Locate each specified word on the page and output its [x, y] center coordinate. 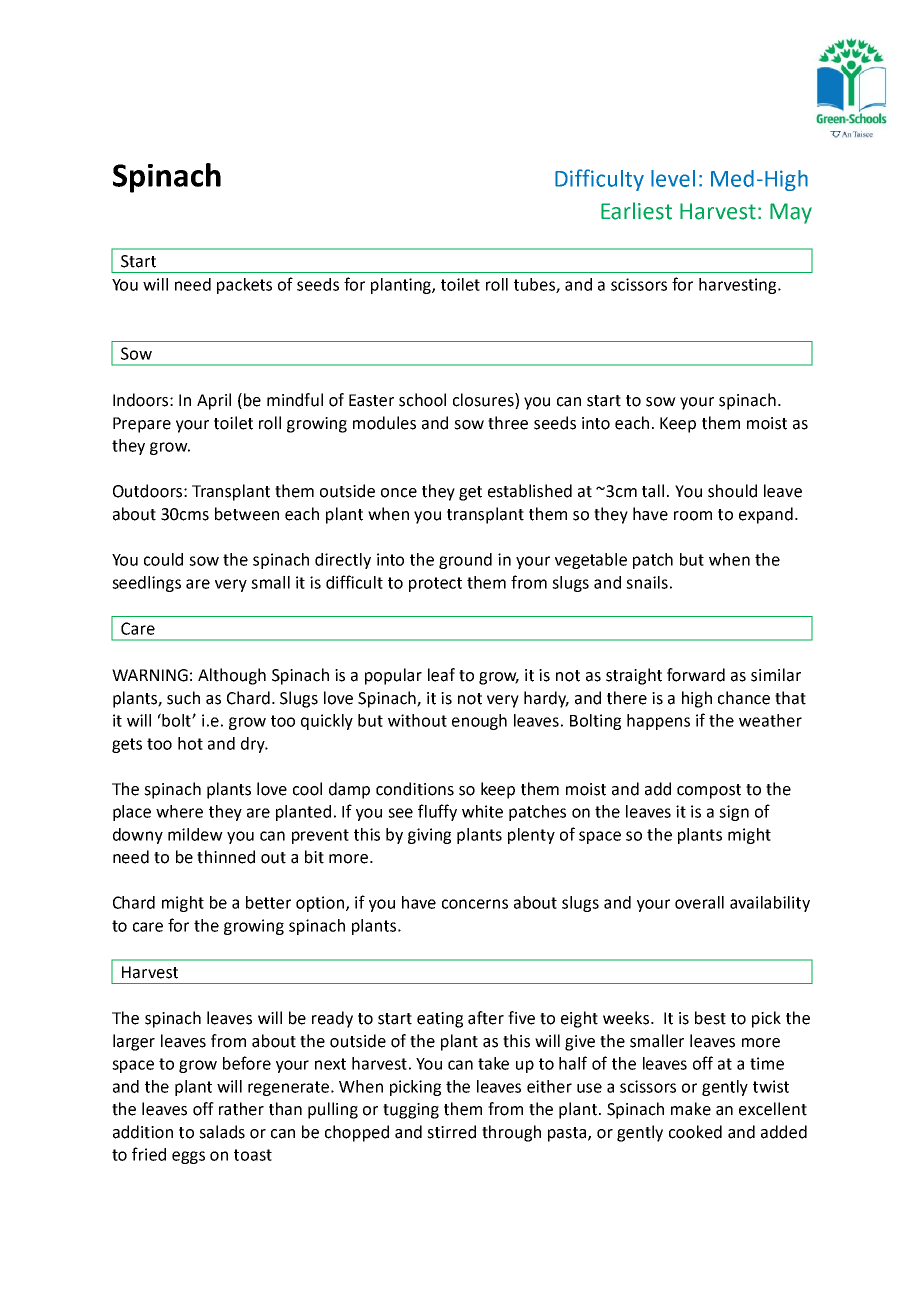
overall [699, 902]
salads [222, 1132]
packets [244, 286]
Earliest [636, 211]
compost [709, 791]
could [163, 559]
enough [479, 722]
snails [647, 582]
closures [484, 401]
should [732, 491]
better [268, 902]
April [214, 401]
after [486, 1018]
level [673, 178]
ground [465, 561]
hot [190, 743]
